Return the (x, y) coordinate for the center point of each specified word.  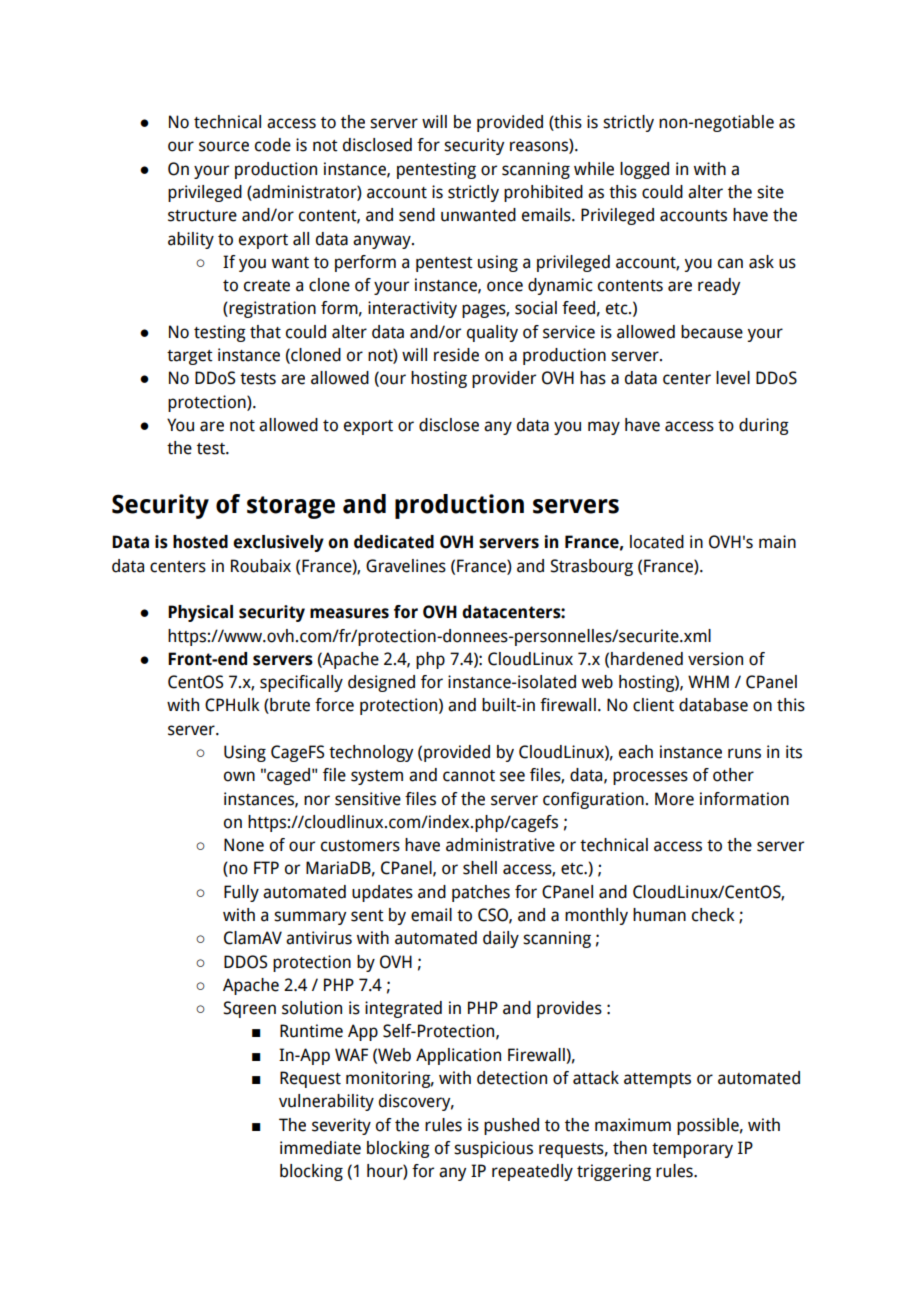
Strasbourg (592, 567)
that (265, 332)
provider (504, 379)
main (777, 542)
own (239, 776)
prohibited (543, 193)
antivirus (319, 938)
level (733, 378)
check (713, 915)
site (770, 192)
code (273, 145)
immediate (320, 1148)
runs (744, 753)
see (512, 776)
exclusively (278, 543)
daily (501, 939)
